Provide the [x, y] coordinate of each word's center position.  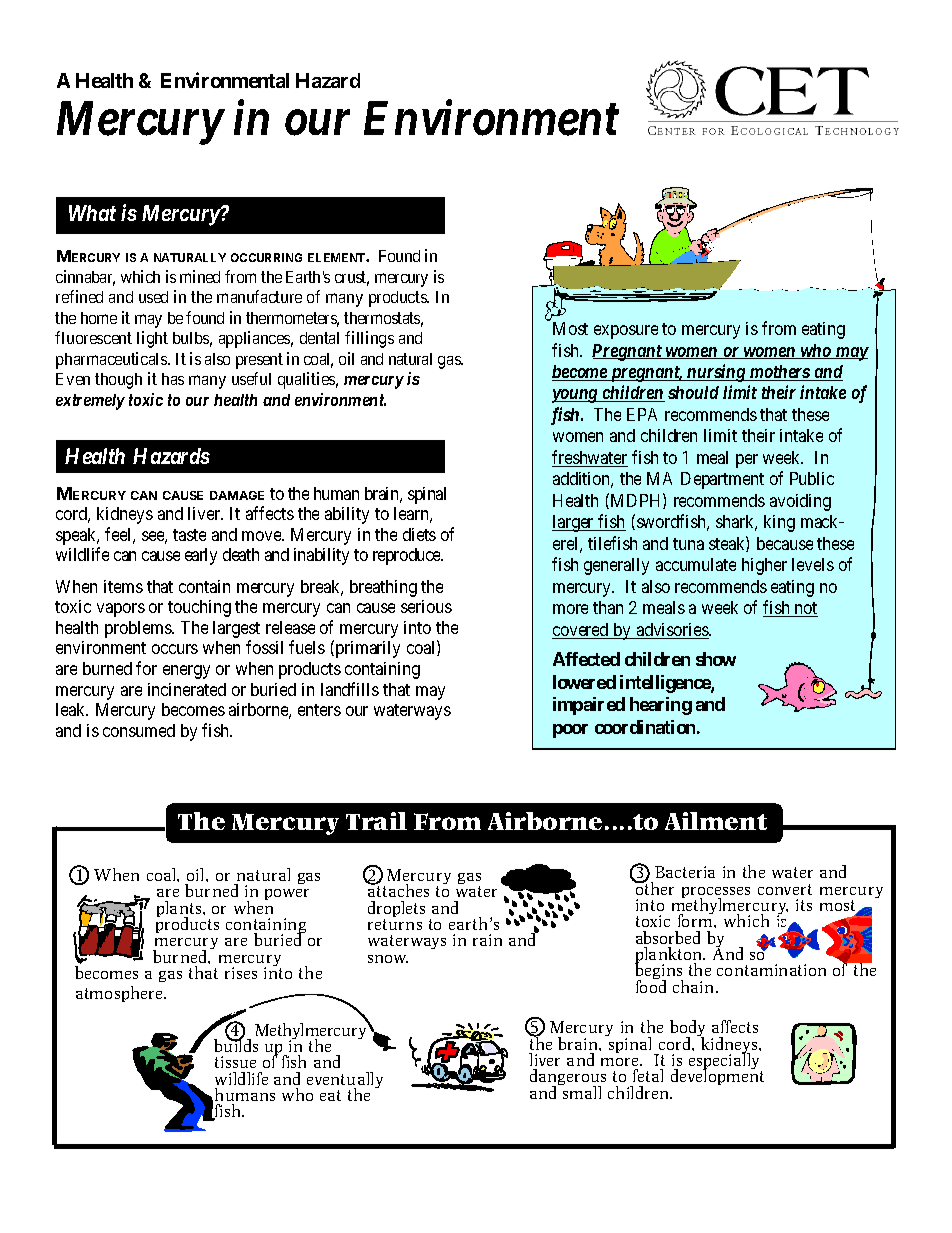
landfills [350, 689]
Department [722, 480]
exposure [626, 332]
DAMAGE [237, 495]
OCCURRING [266, 257]
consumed [139, 730]
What [92, 213]
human [336, 493]
